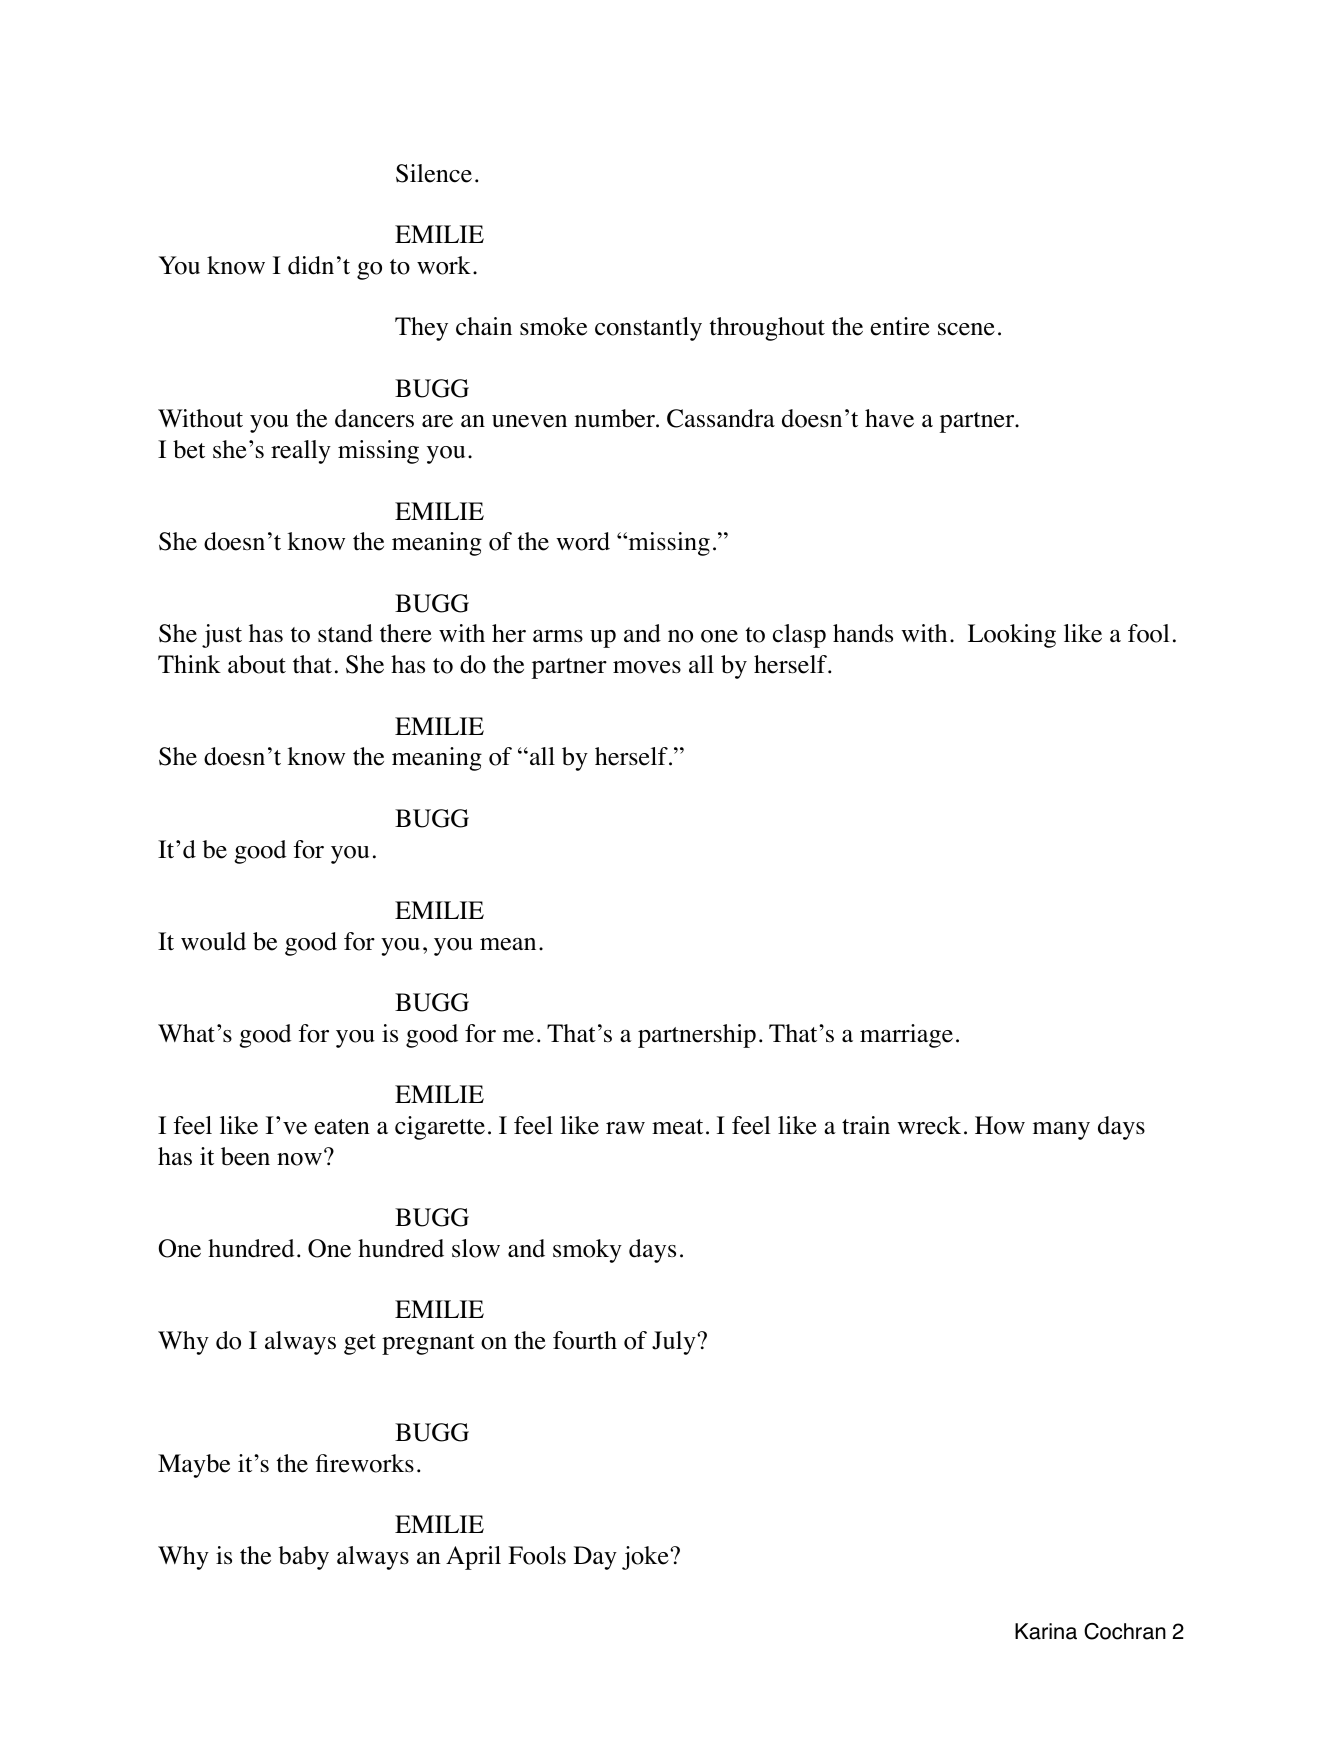  What do you see at coordinates (646, 1558) in the screenshot?
I see `joke` at bounding box center [646, 1558].
